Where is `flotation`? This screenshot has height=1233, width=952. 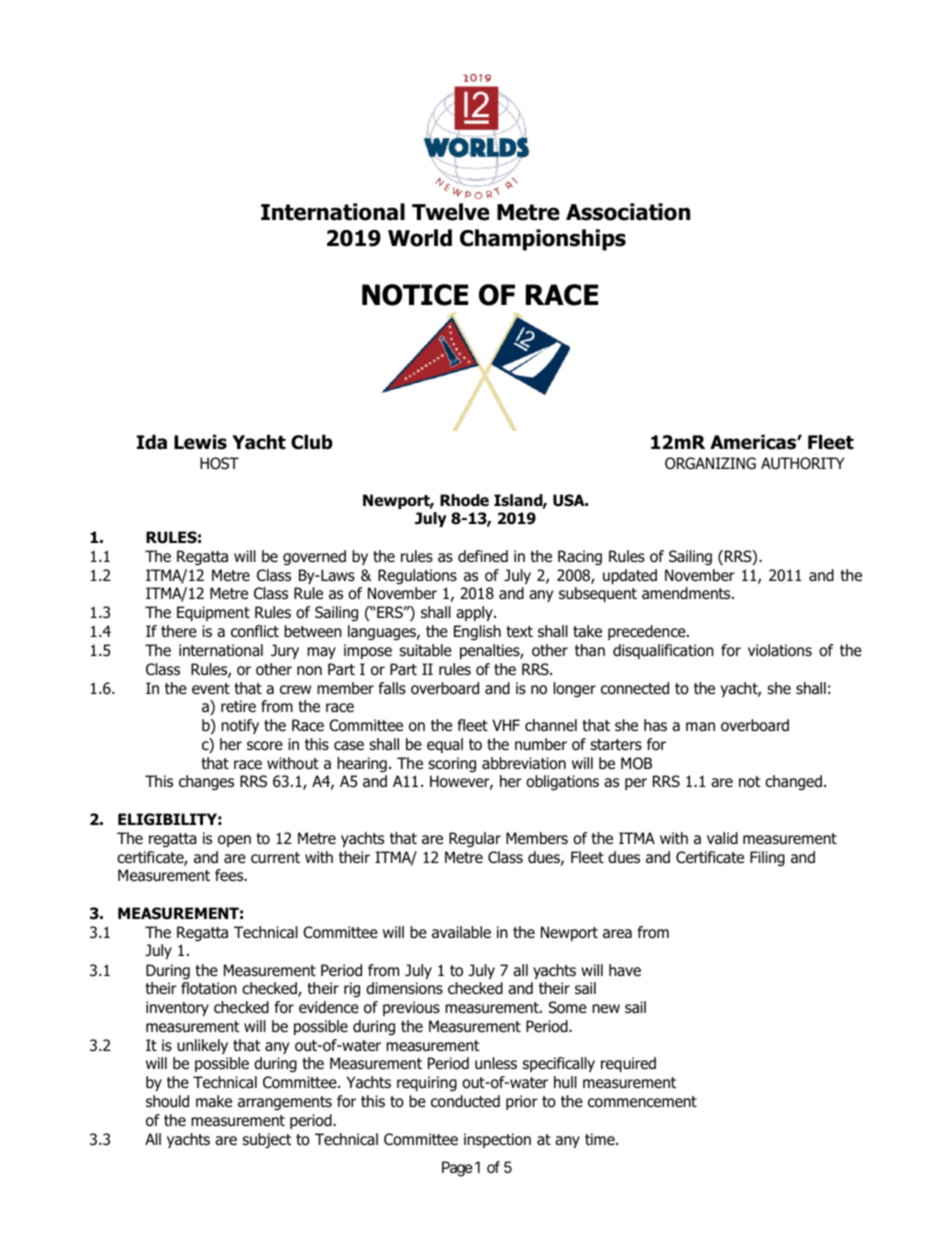
flotation is located at coordinates (209, 988).
